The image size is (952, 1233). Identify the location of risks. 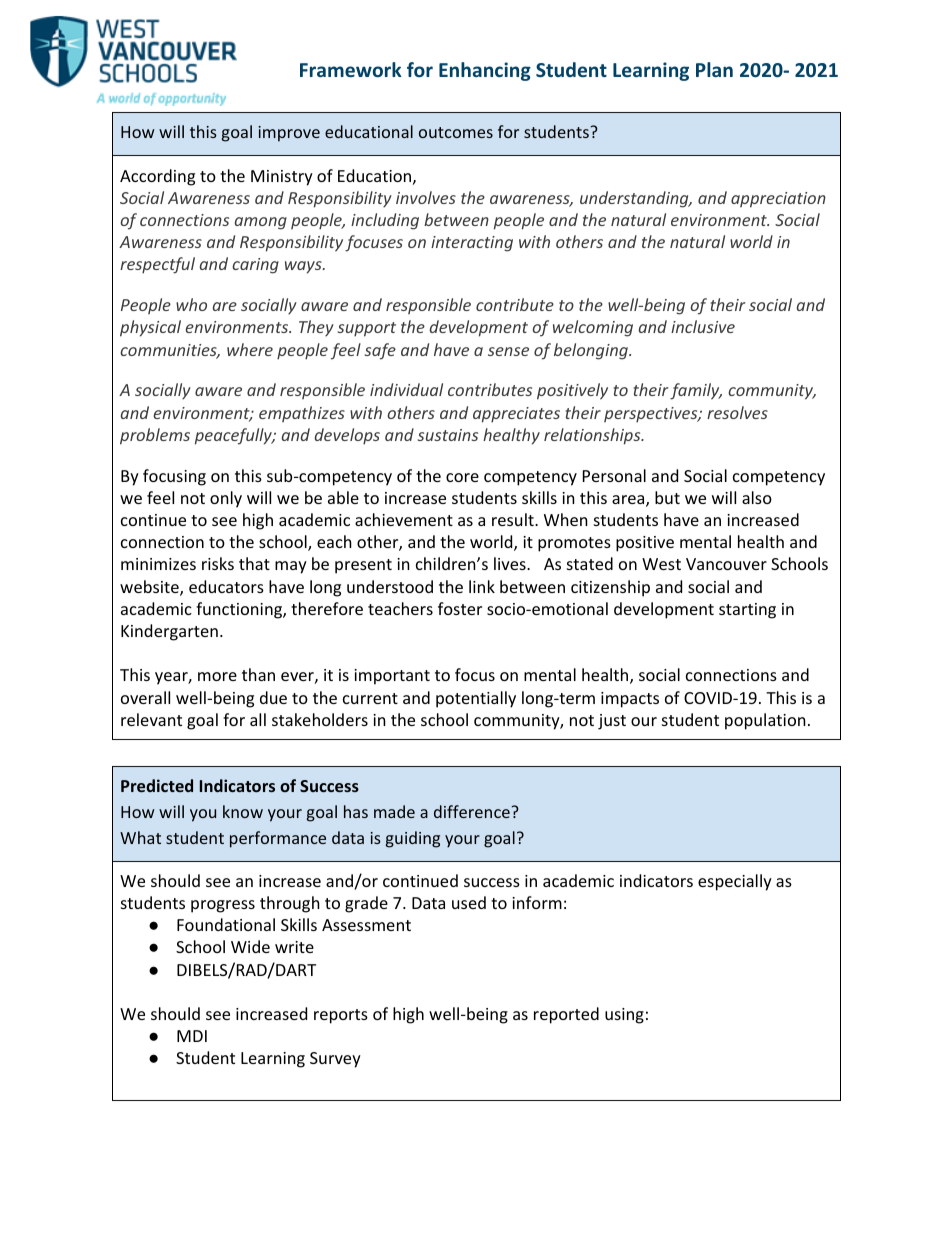
(218, 563).
